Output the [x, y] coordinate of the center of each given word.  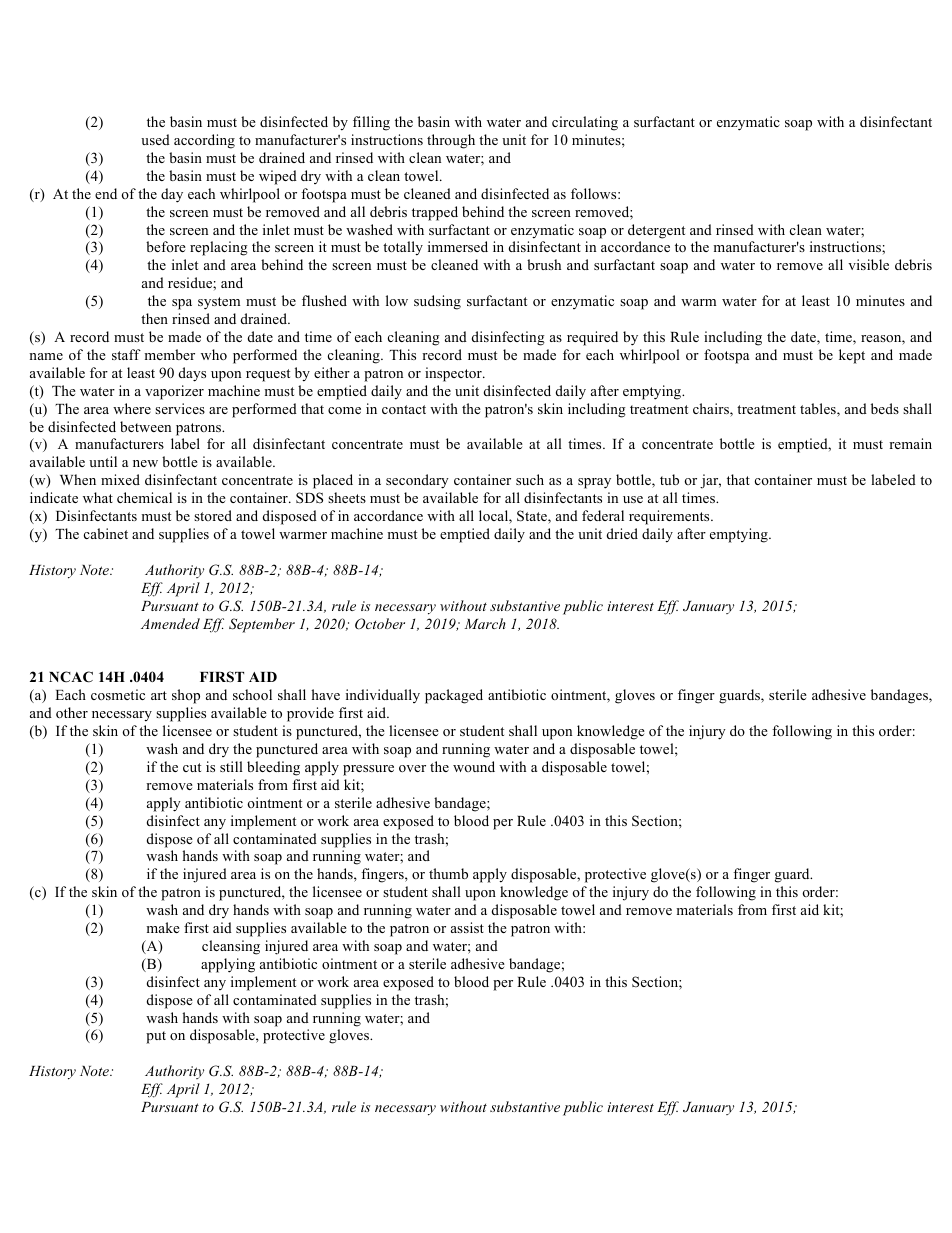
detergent [656, 231]
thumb [448, 873]
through [451, 141]
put [156, 1037]
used [155, 139]
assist [467, 927]
